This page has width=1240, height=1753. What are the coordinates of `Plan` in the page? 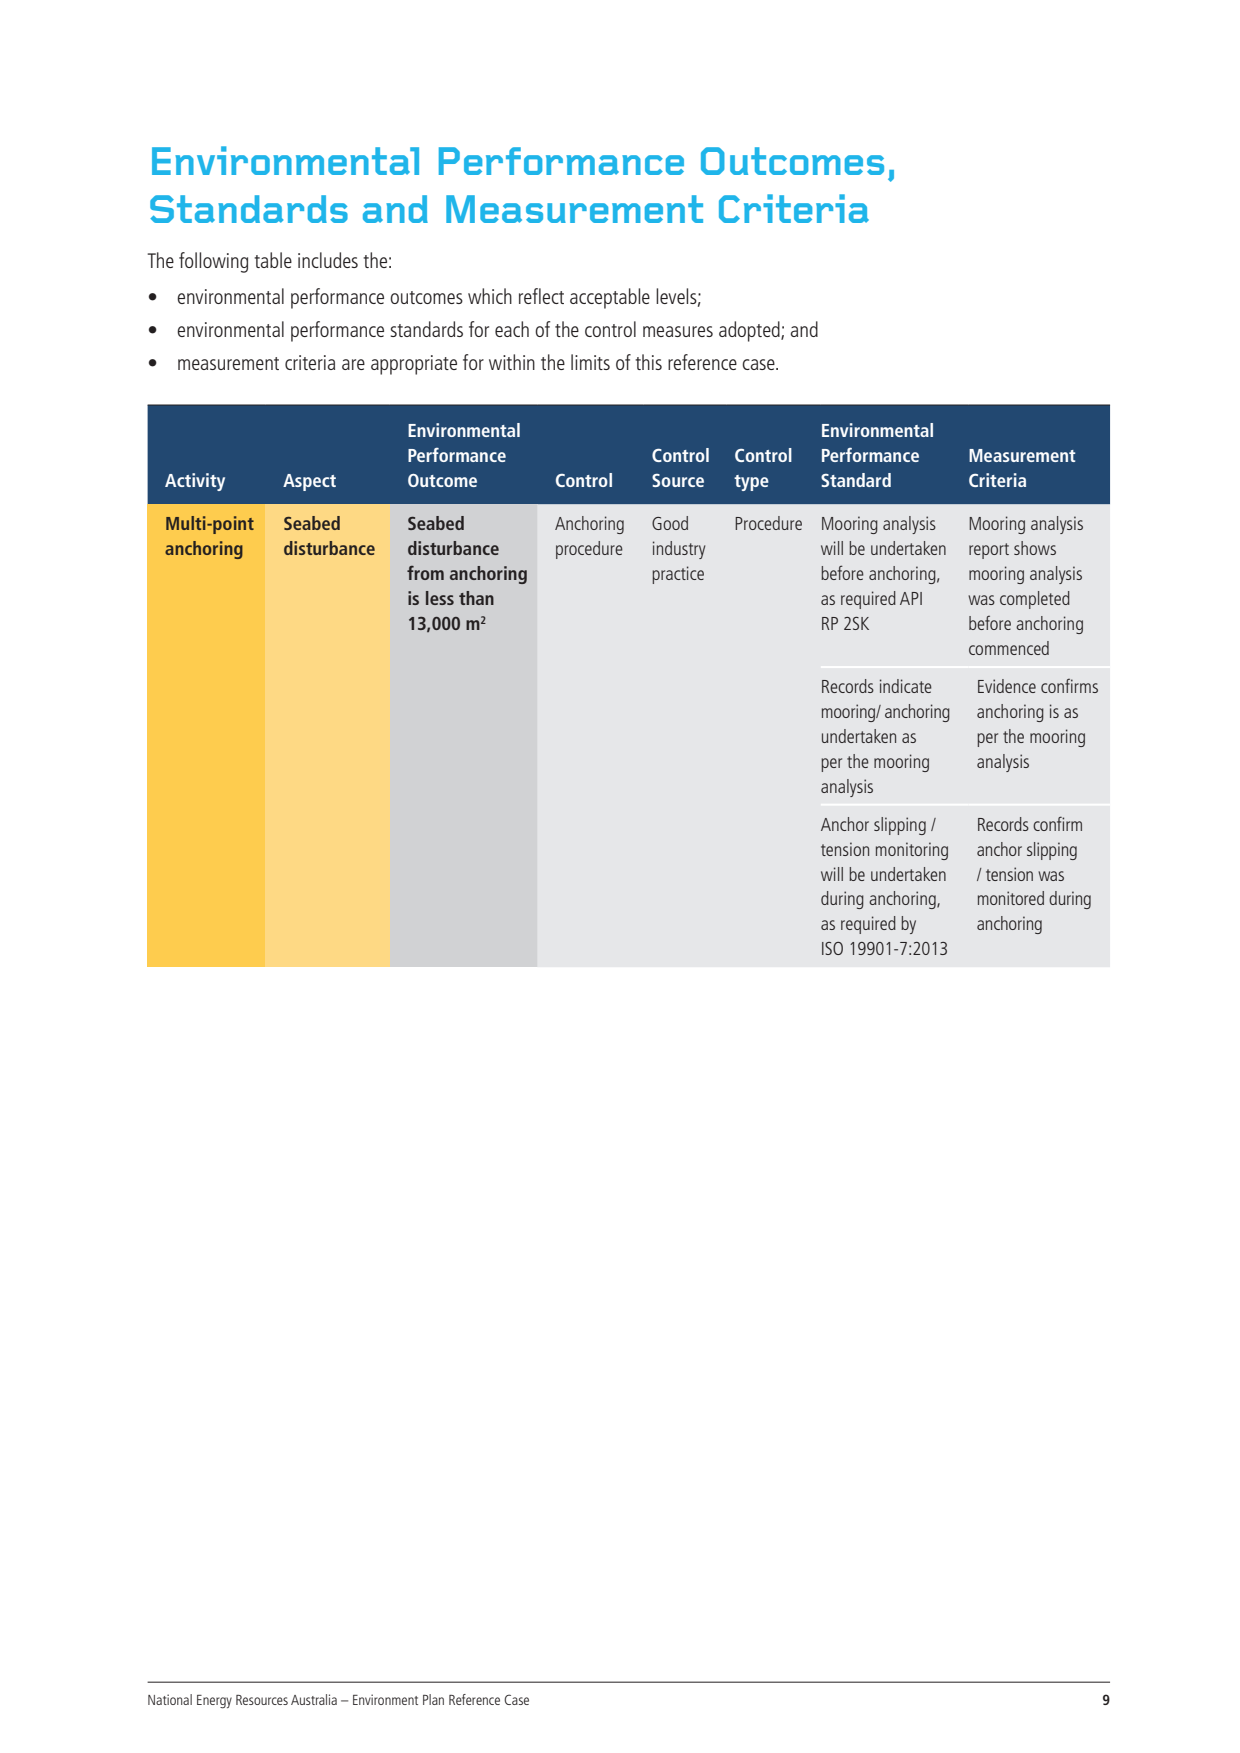 It's located at (433, 1699).
